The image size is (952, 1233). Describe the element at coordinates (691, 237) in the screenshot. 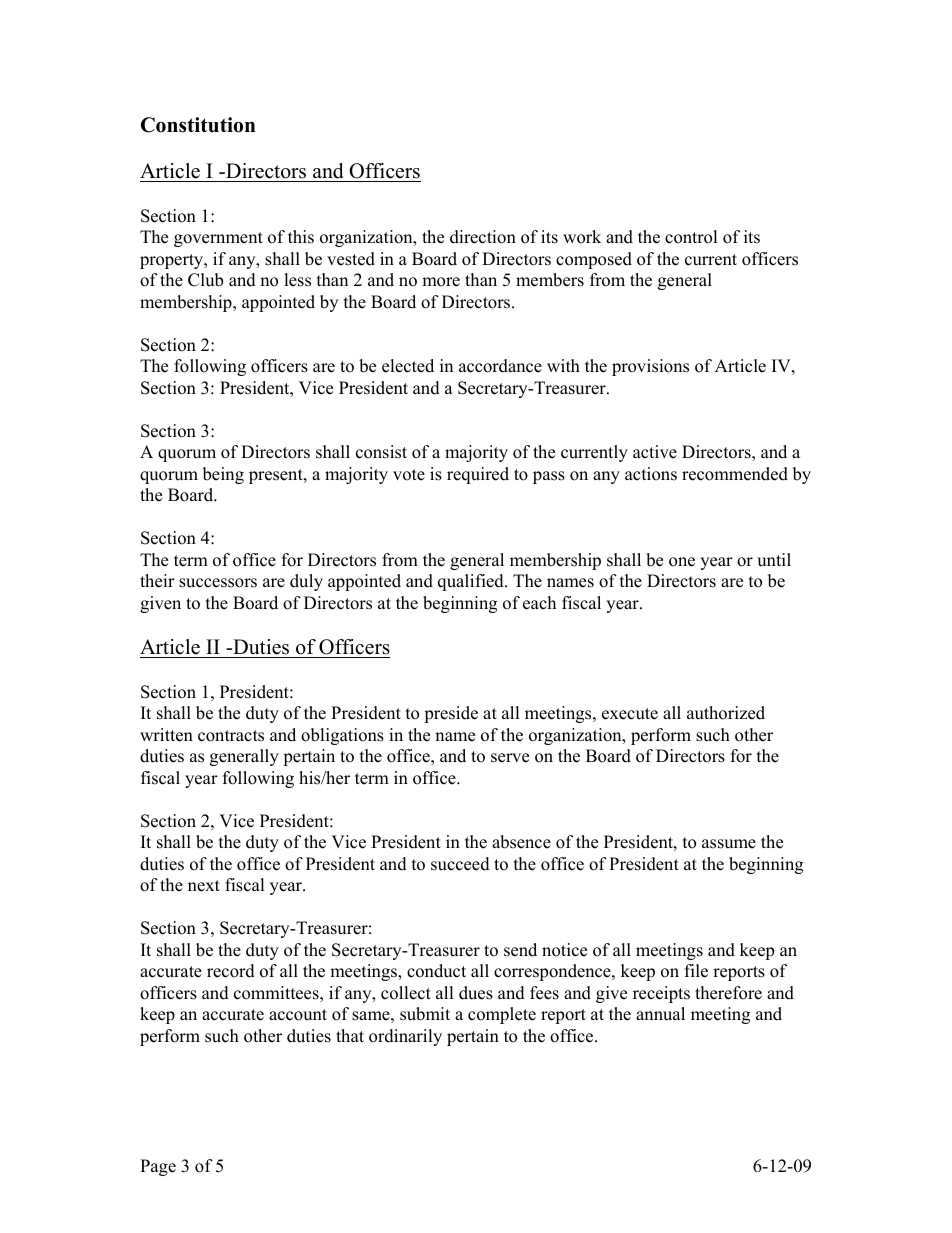

I see `control` at that location.
